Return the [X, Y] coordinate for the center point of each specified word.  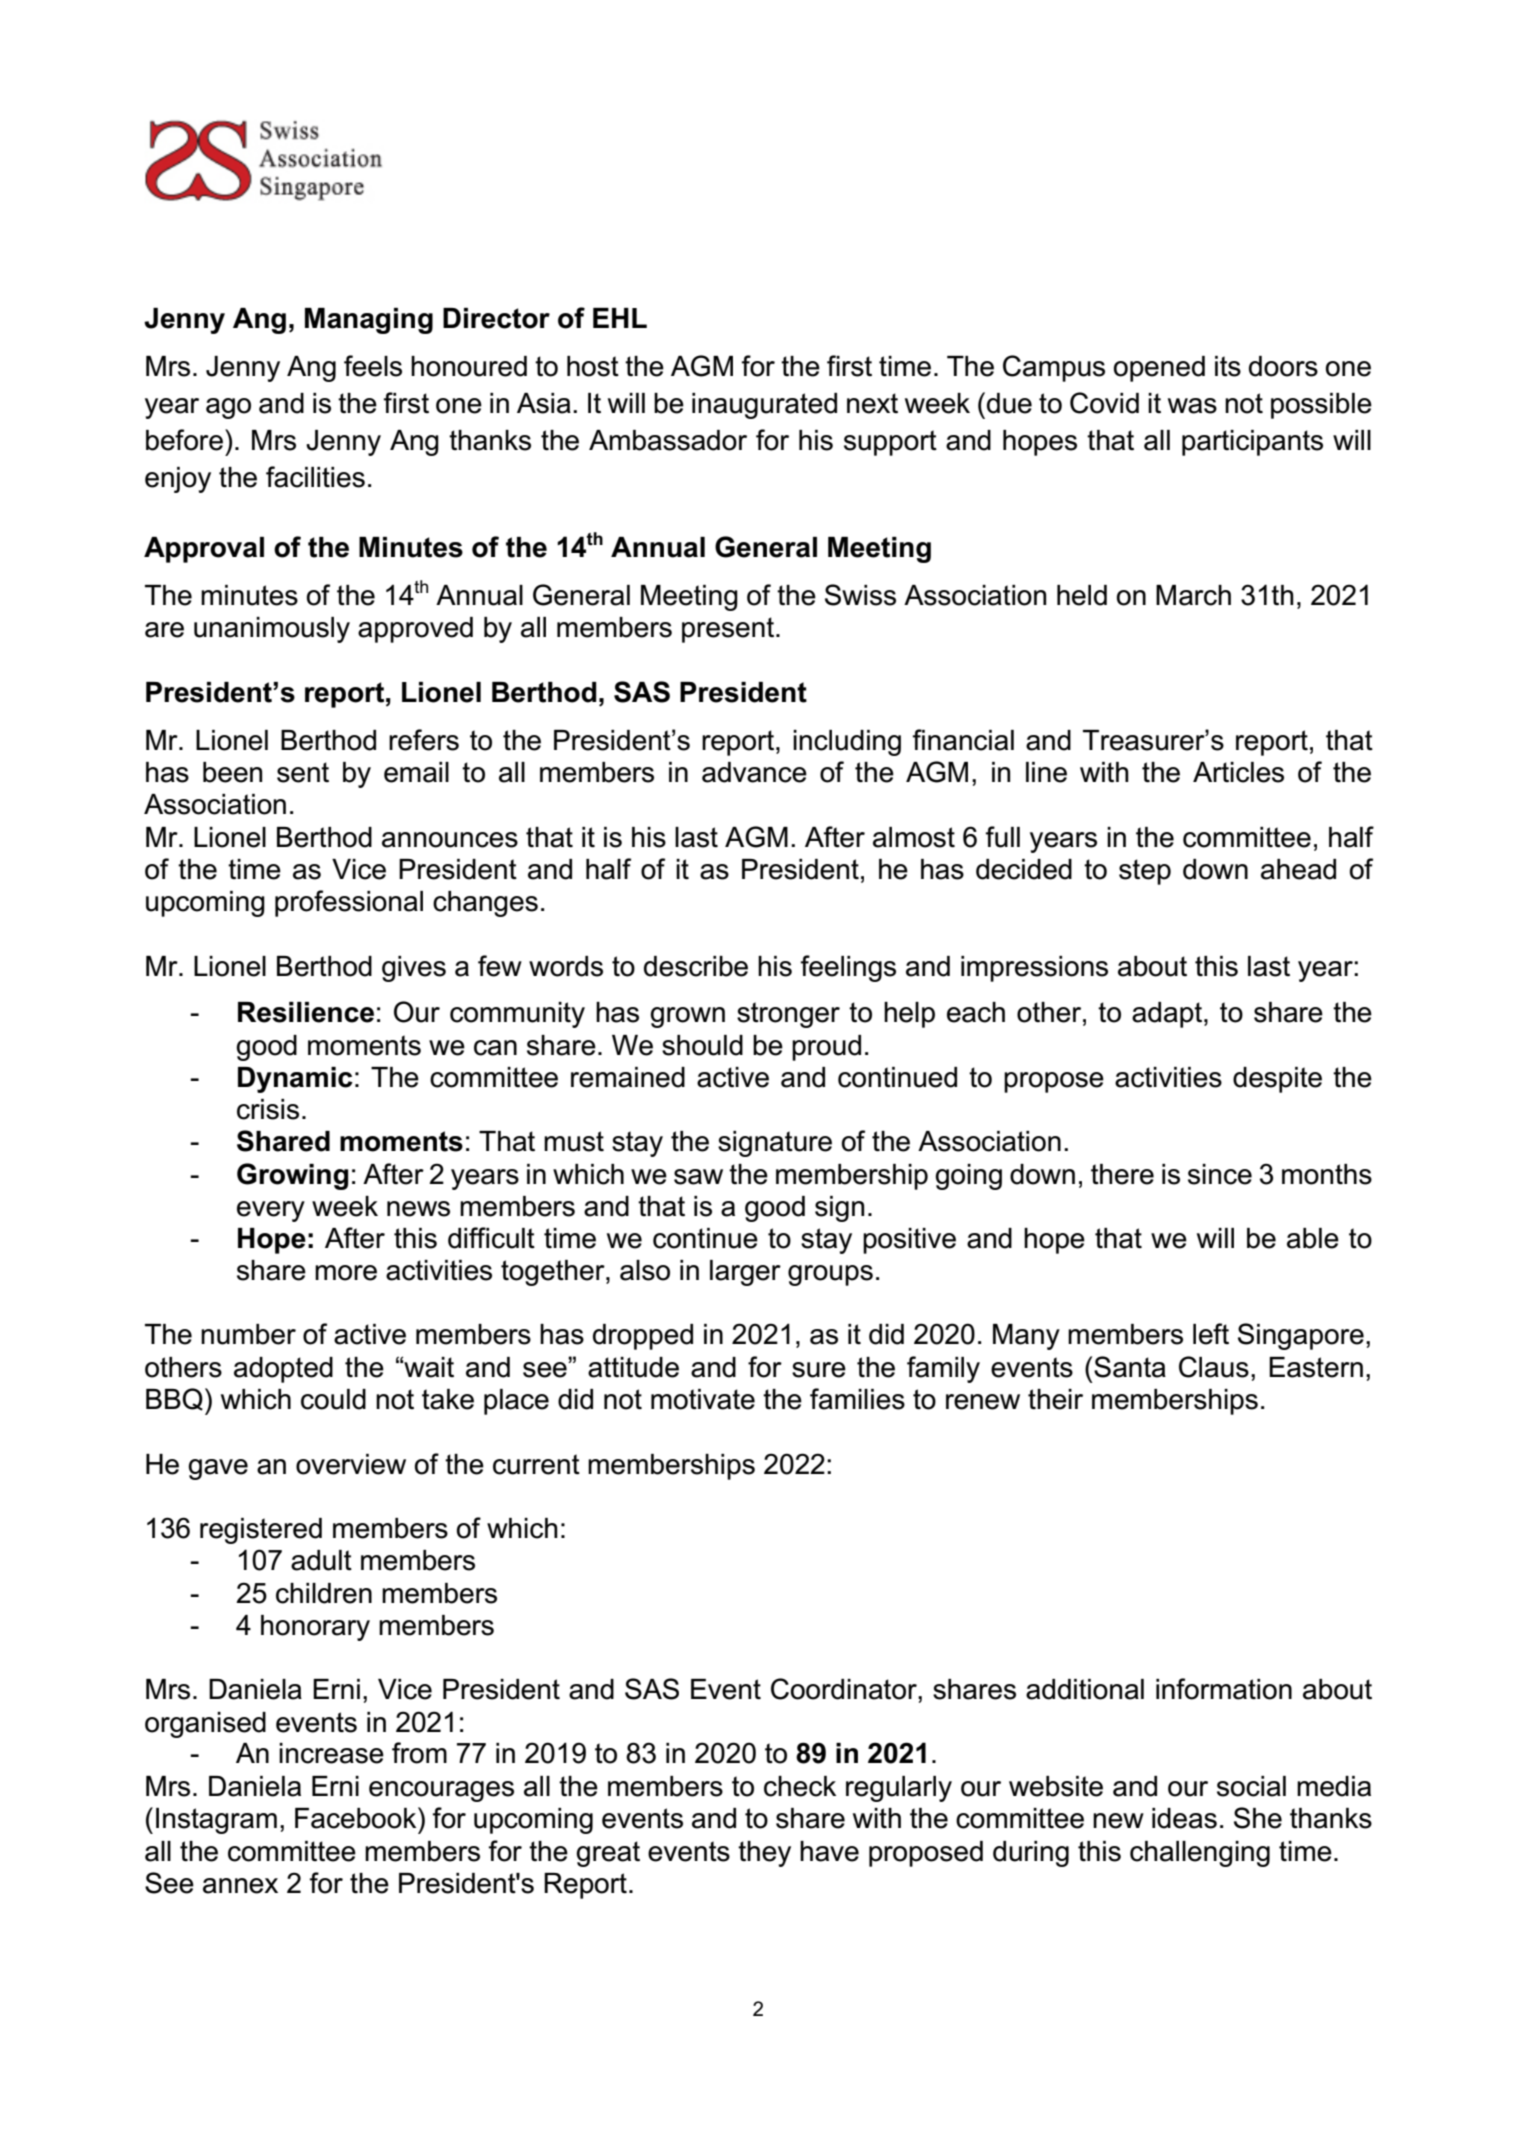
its [1228, 366]
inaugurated [764, 406]
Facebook [357, 1818]
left [1211, 1334]
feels [373, 366]
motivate [703, 1399]
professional [349, 903]
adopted [283, 1370]
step [1145, 872]
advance [754, 772]
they [764, 1854]
